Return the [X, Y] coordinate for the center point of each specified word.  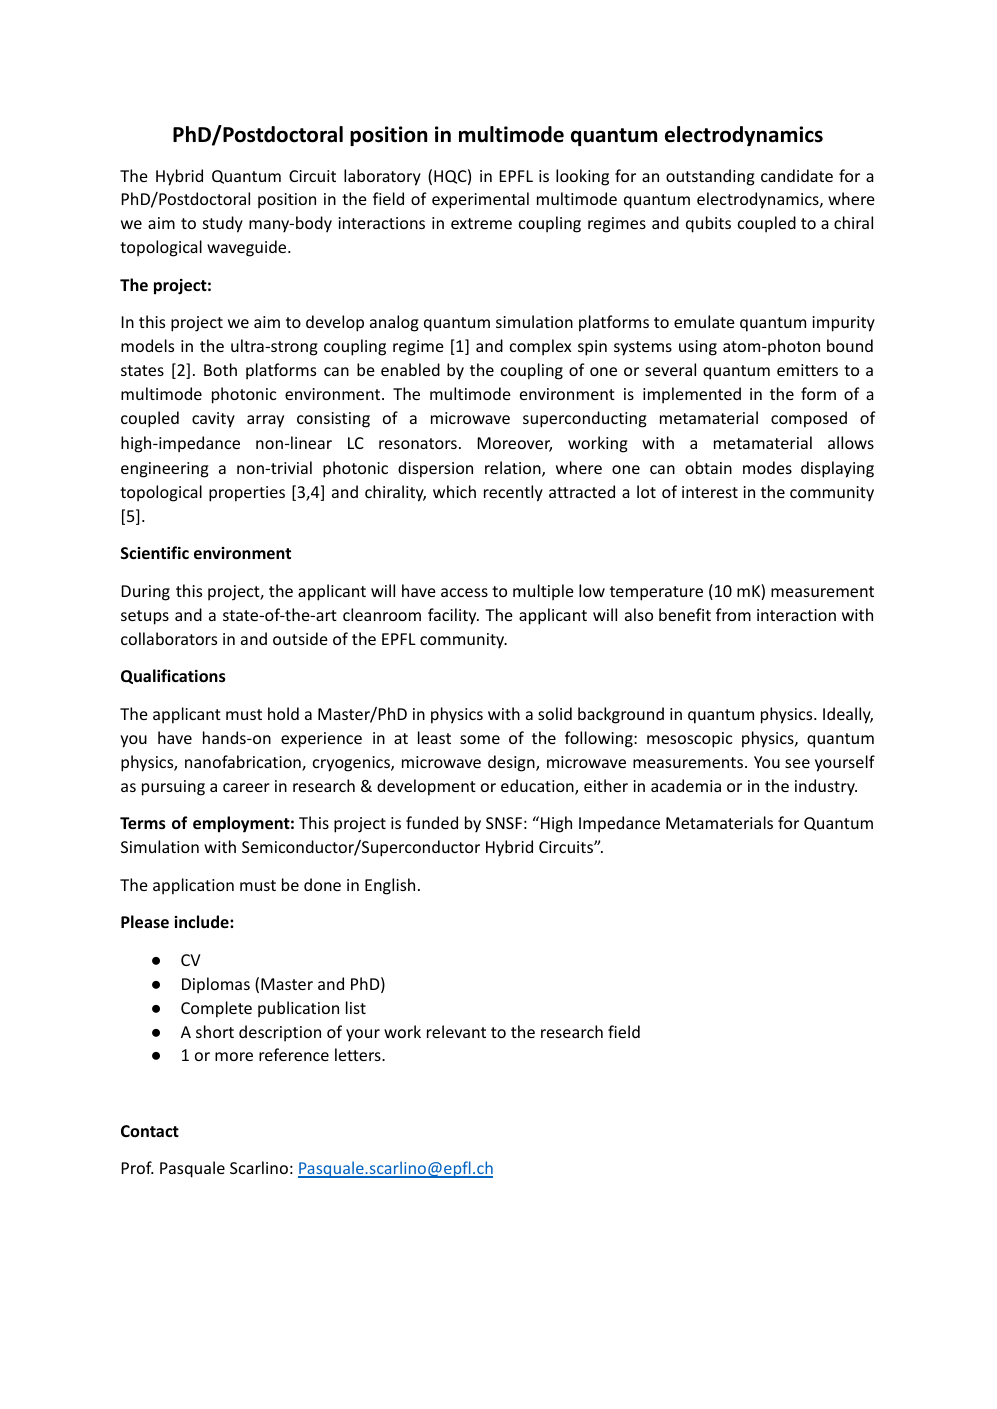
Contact [150, 1131]
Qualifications [173, 676]
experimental [480, 200]
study [223, 224]
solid [555, 713]
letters [359, 1054]
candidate [797, 175]
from [733, 614]
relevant [456, 1031]
